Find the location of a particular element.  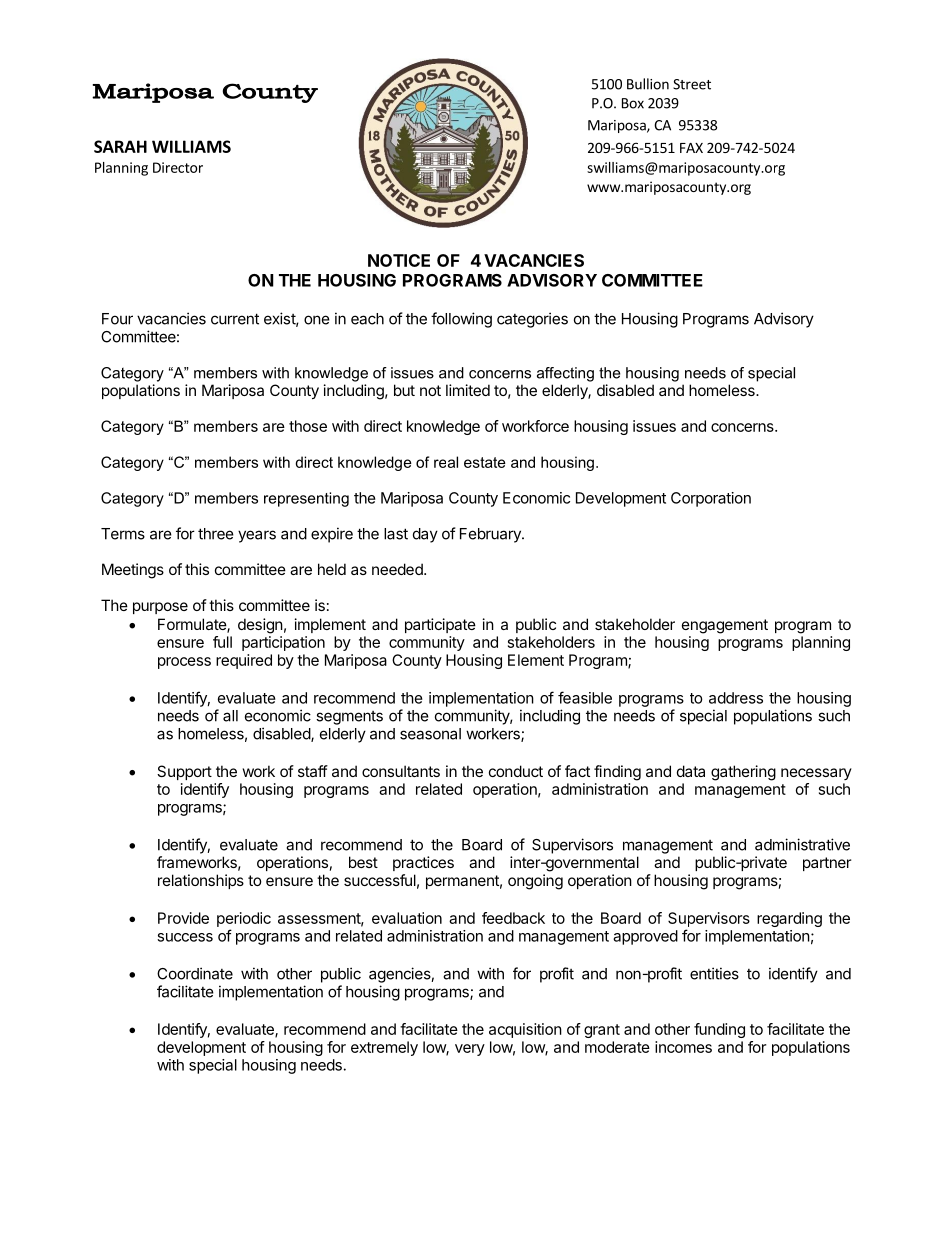

Box is located at coordinates (633, 103).
